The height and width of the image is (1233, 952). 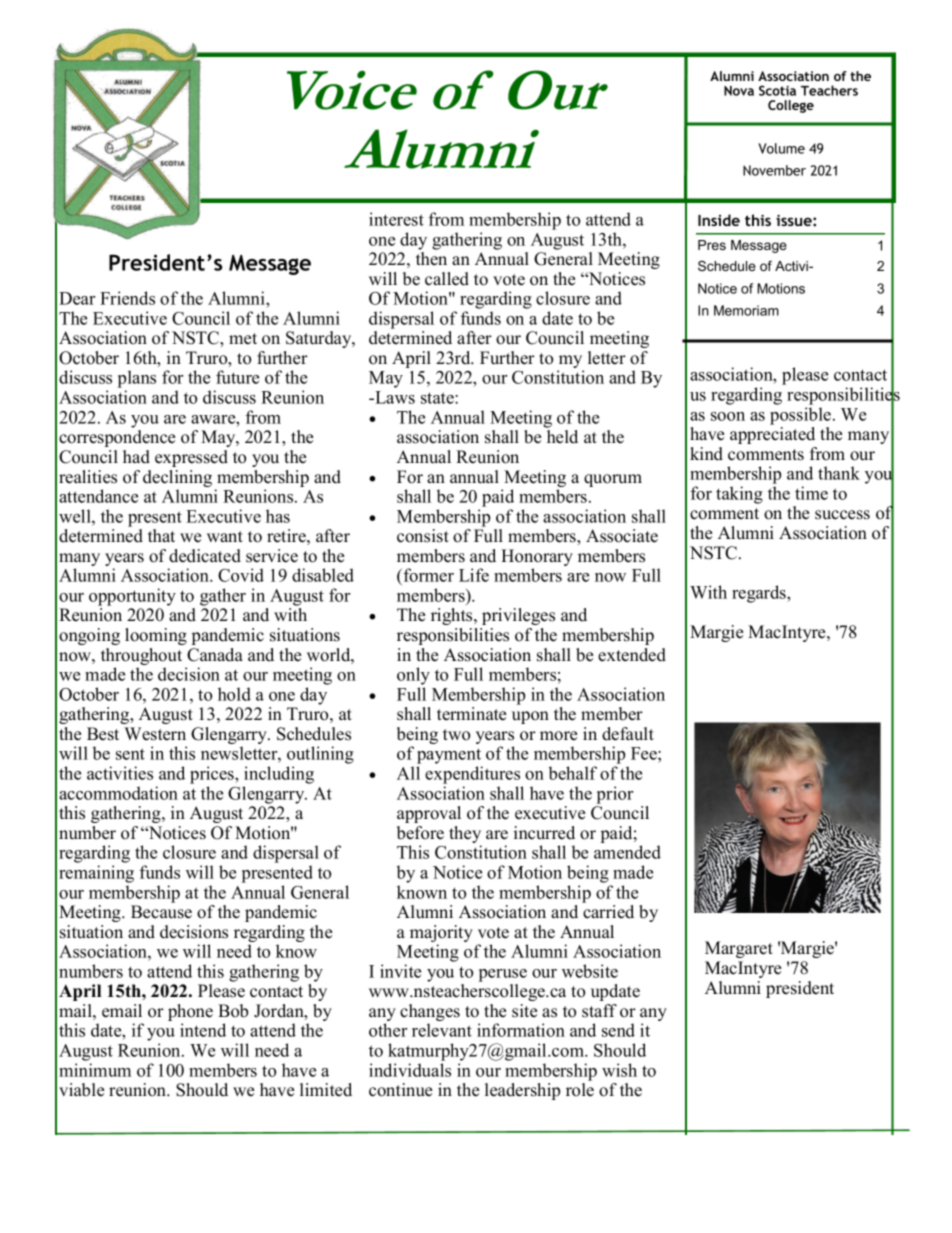 I want to click on Nova, so click(x=739, y=91).
